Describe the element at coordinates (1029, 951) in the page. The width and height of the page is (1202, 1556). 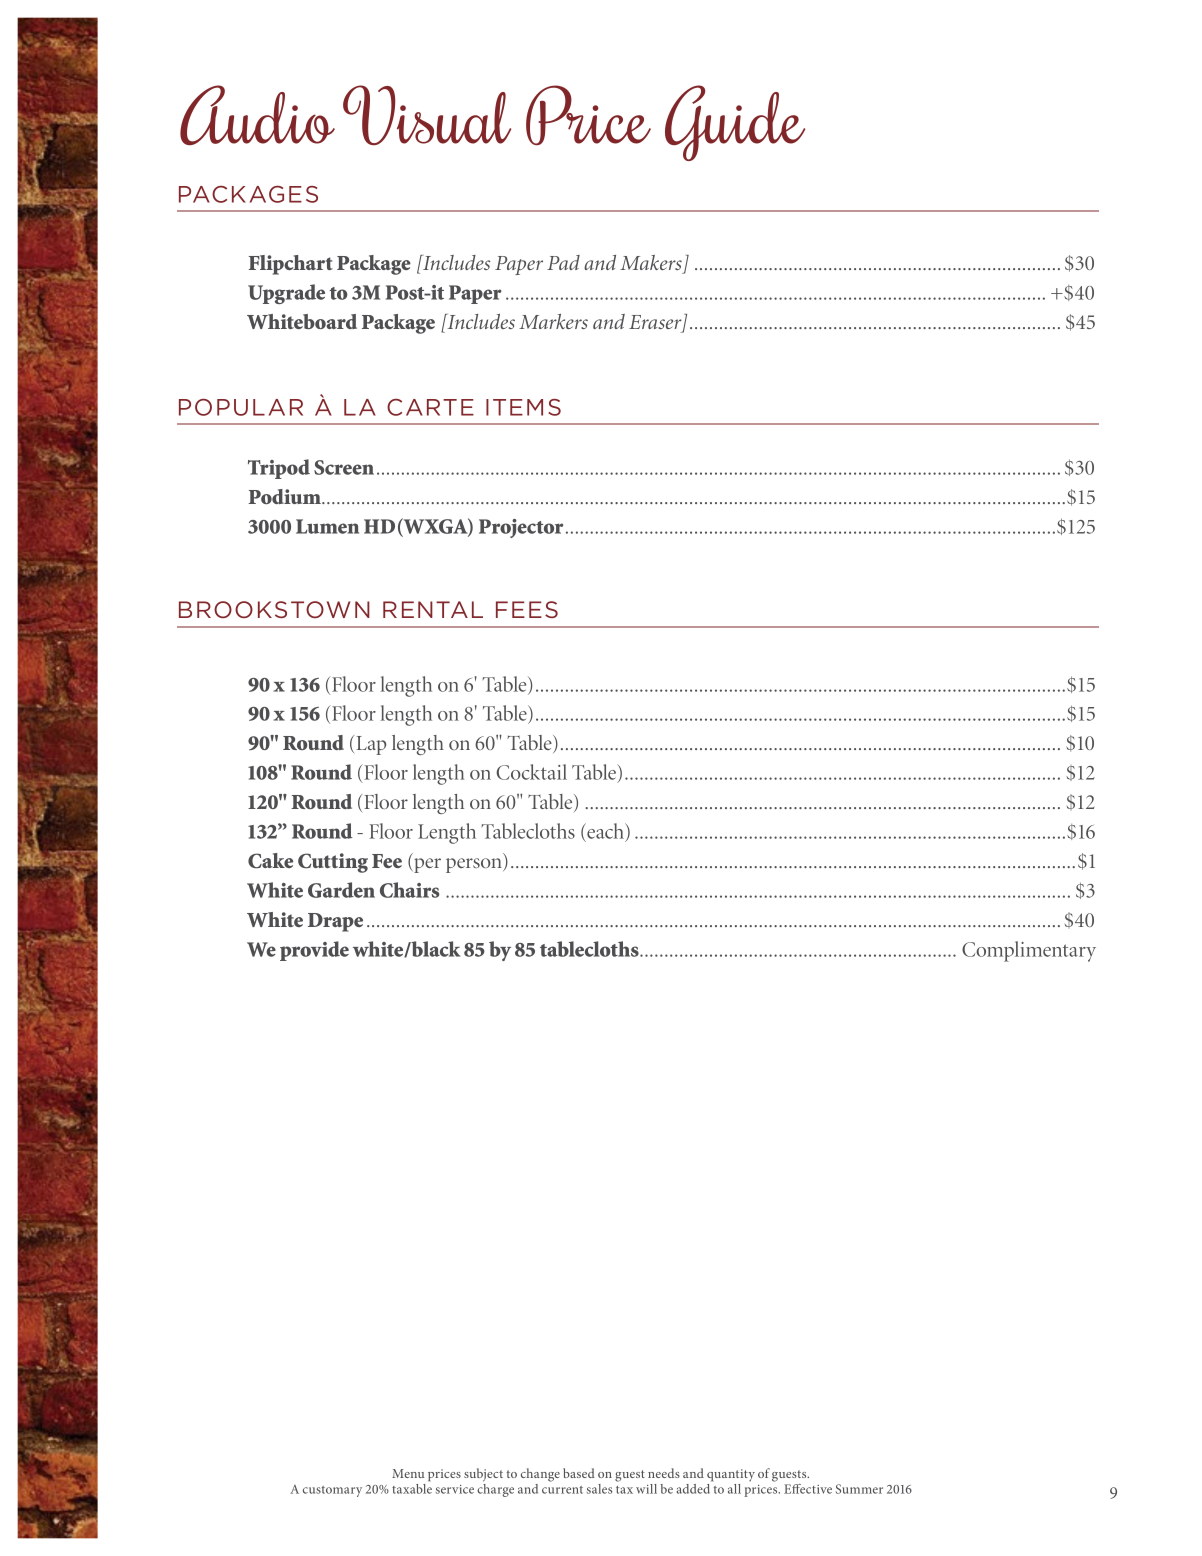
I see `Complimentary` at that location.
